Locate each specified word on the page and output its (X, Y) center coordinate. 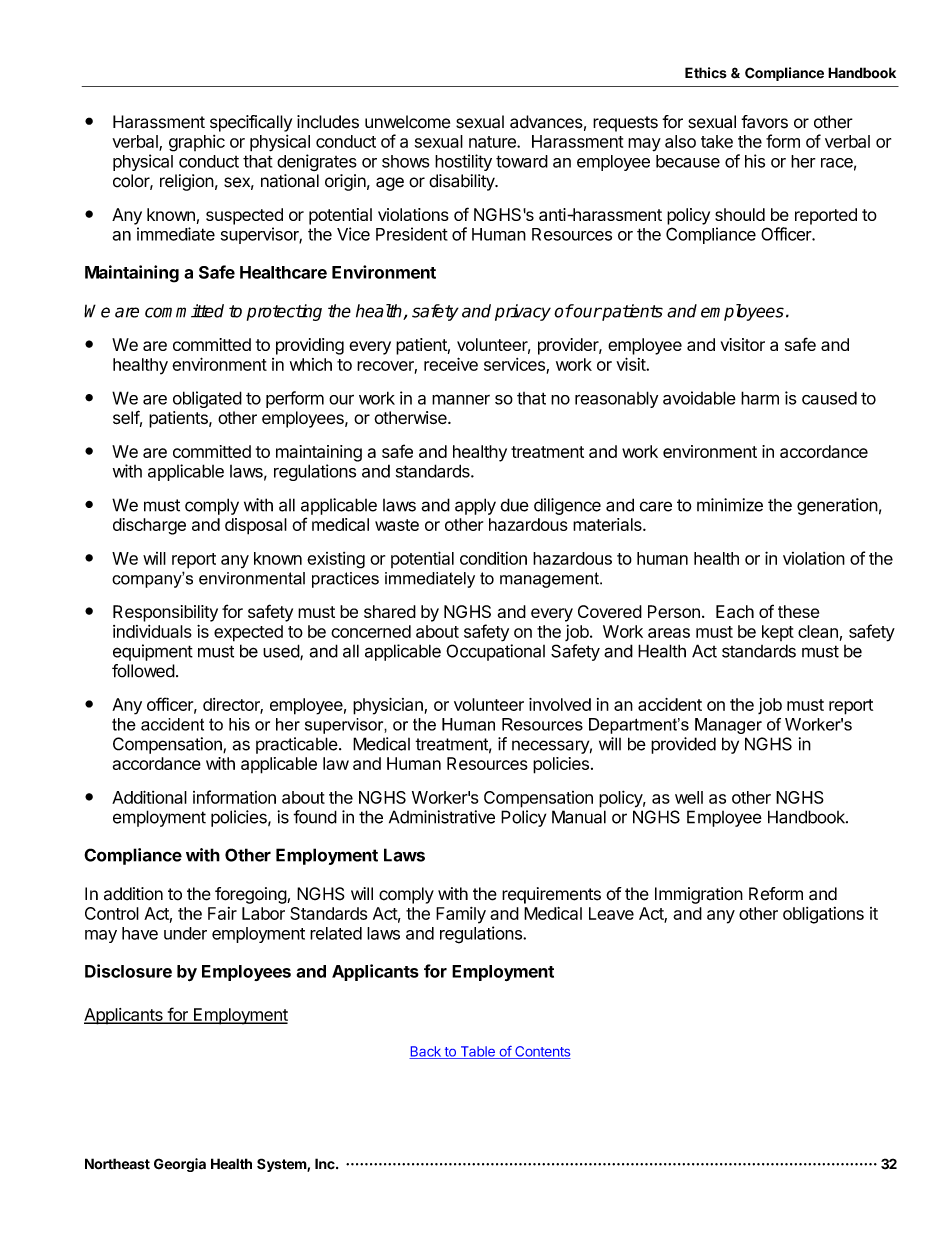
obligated (207, 399)
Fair (222, 913)
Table (477, 1052)
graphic (197, 143)
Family (461, 915)
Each (735, 611)
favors (764, 122)
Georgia (180, 1165)
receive (451, 364)
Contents (542, 1052)
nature (493, 142)
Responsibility (165, 613)
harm (760, 398)
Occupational (495, 652)
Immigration (699, 895)
